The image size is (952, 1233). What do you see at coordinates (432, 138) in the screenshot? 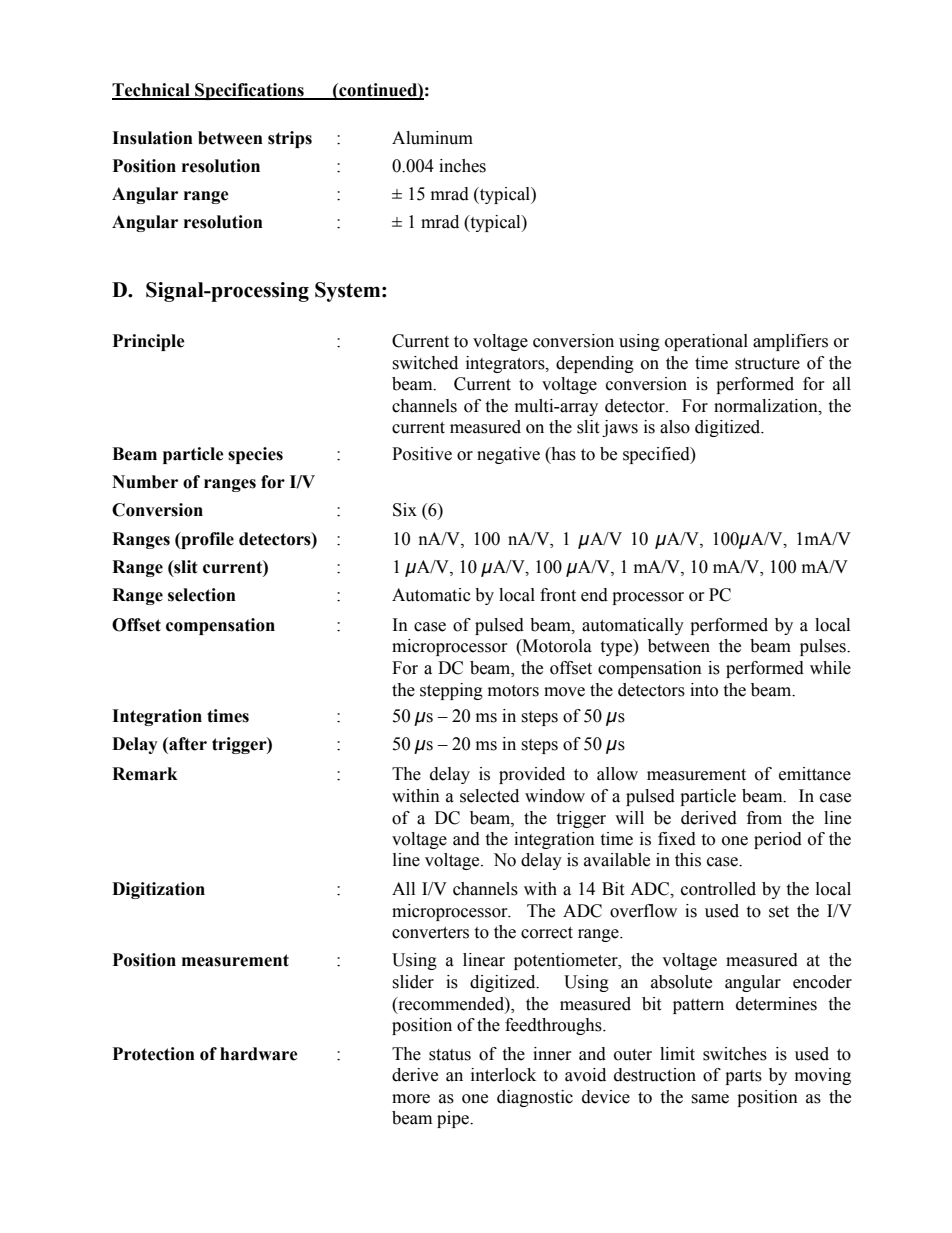
I see `Aluminum` at bounding box center [432, 138].
